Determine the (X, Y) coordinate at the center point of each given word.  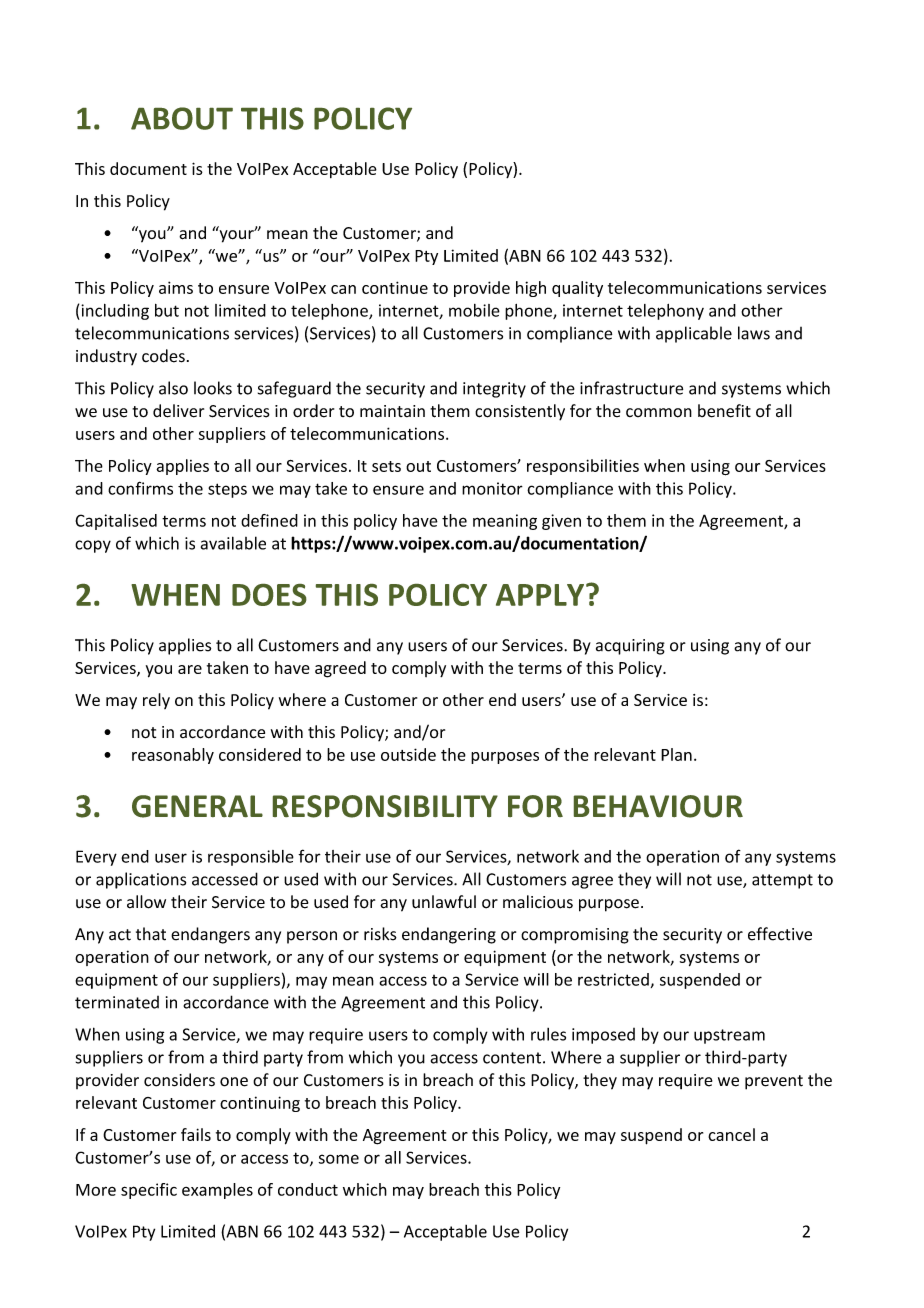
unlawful (444, 902)
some (339, 1159)
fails (196, 1134)
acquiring (630, 647)
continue (395, 287)
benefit (724, 411)
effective (780, 934)
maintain (392, 411)
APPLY (541, 595)
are (190, 669)
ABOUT (182, 118)
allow (146, 902)
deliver (178, 411)
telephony (665, 312)
